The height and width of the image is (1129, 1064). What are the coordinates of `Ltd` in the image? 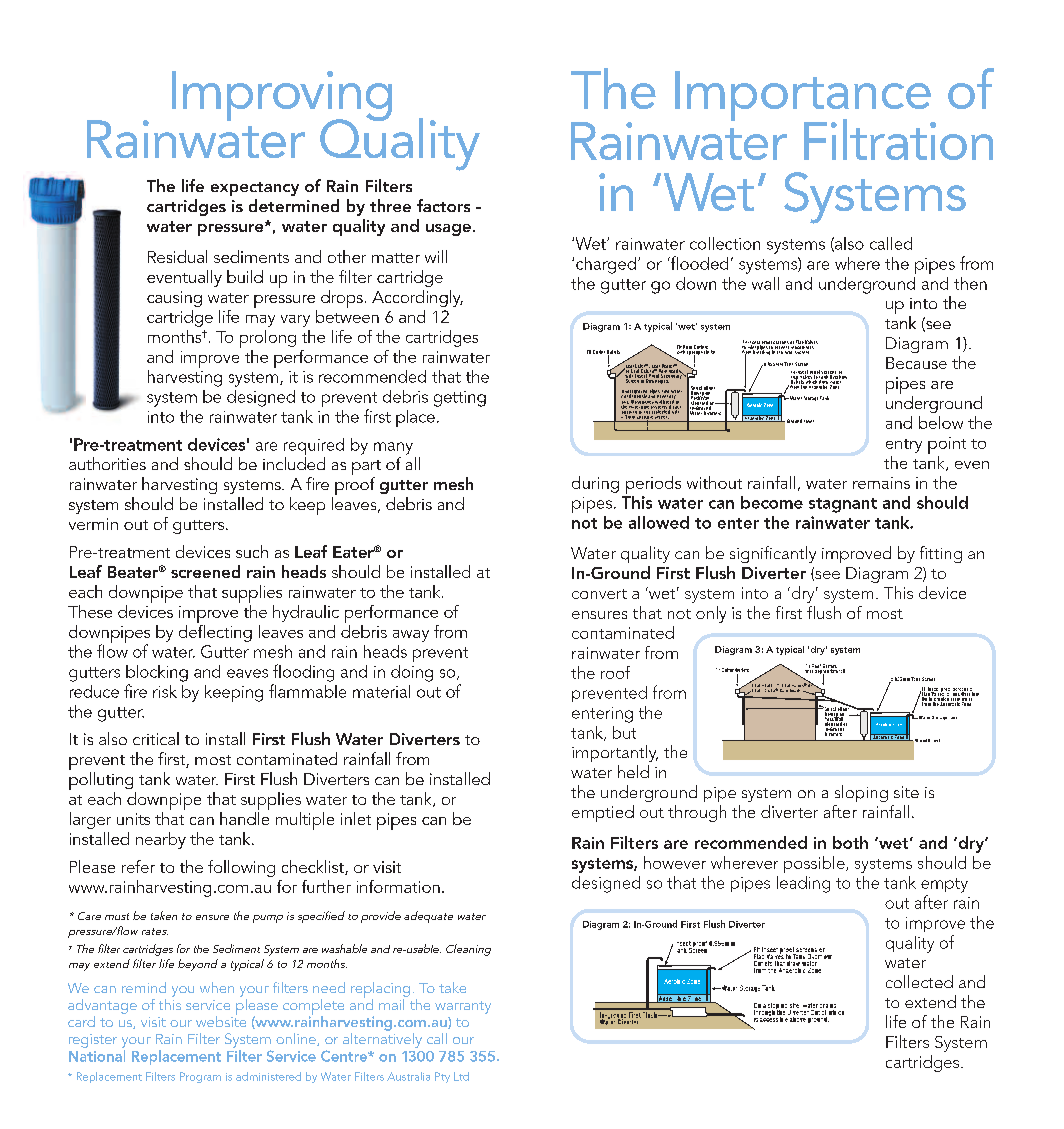 It's located at (461, 1076).
